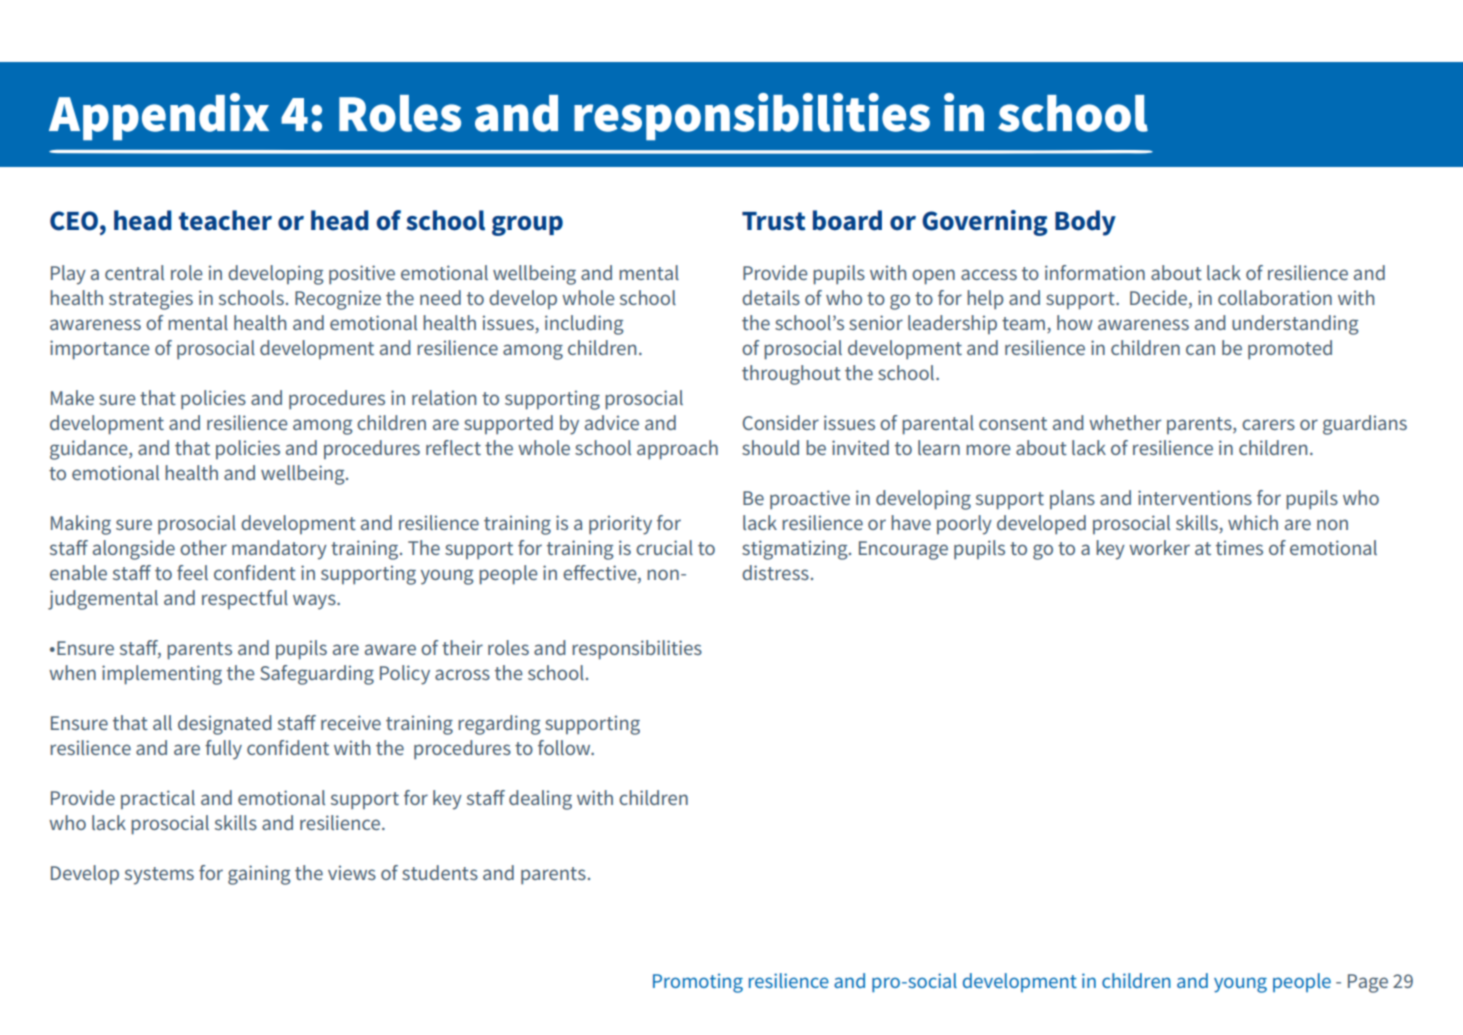 Image resolution: width=1463 pixels, height=1035 pixels. What do you see at coordinates (773, 221) in the screenshot?
I see `Trust` at bounding box center [773, 221].
